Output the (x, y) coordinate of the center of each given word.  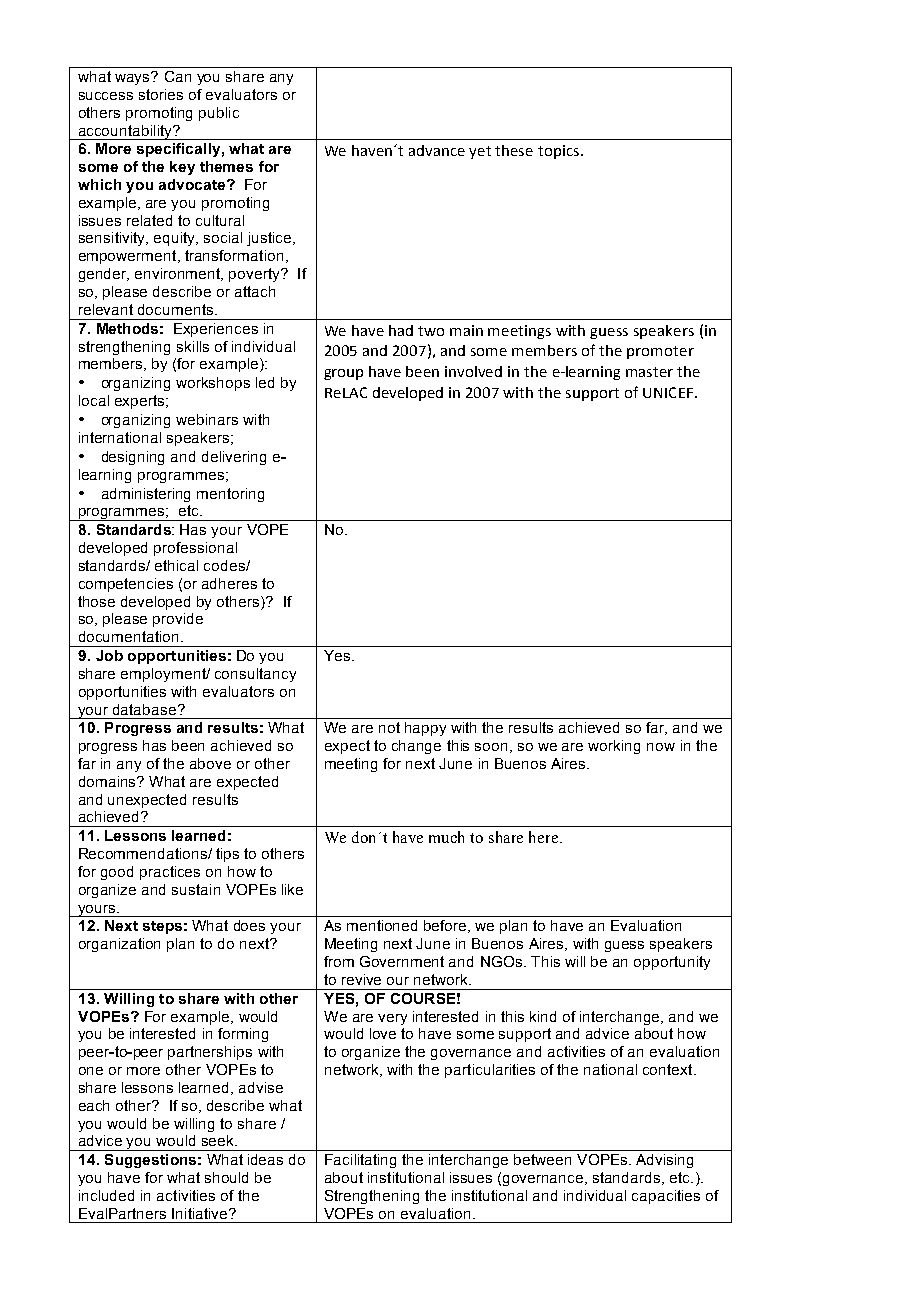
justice (270, 239)
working (614, 747)
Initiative (201, 1213)
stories (161, 94)
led (265, 382)
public (219, 114)
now (661, 747)
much (446, 837)
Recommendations (144, 853)
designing (133, 458)
